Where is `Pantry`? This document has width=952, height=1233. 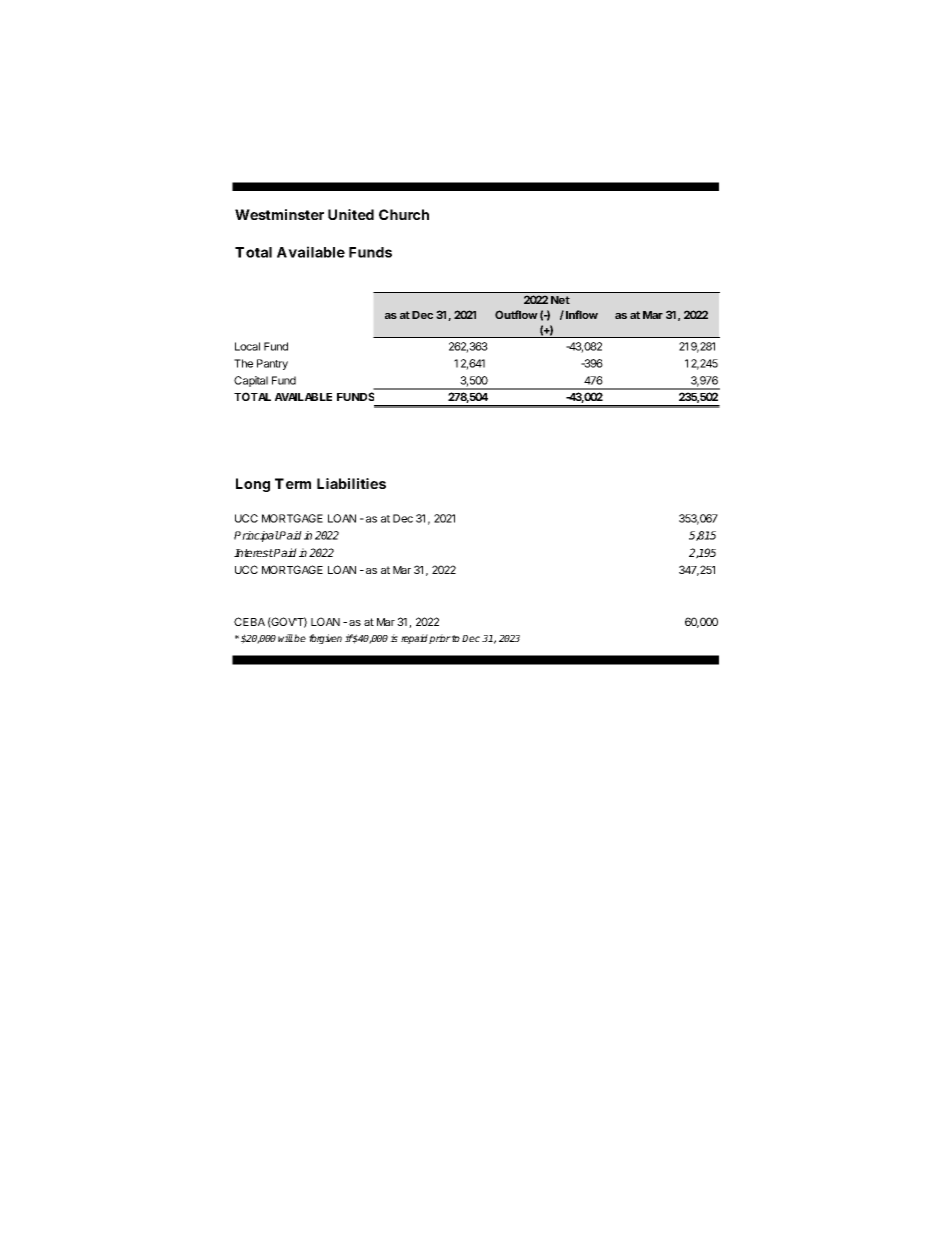
Pantry is located at coordinates (272, 364).
